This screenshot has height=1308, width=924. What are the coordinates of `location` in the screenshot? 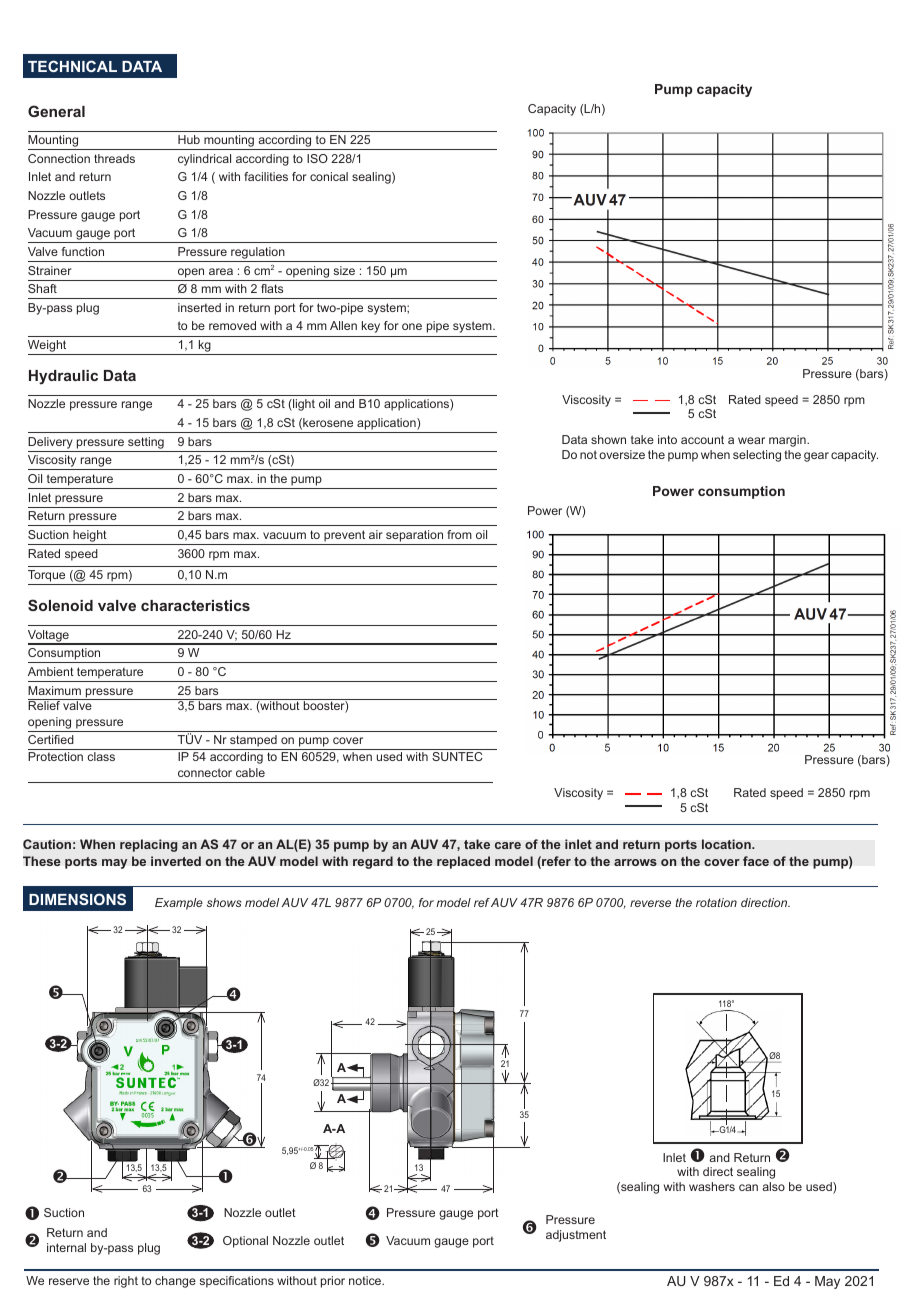 It's located at (727, 844).
